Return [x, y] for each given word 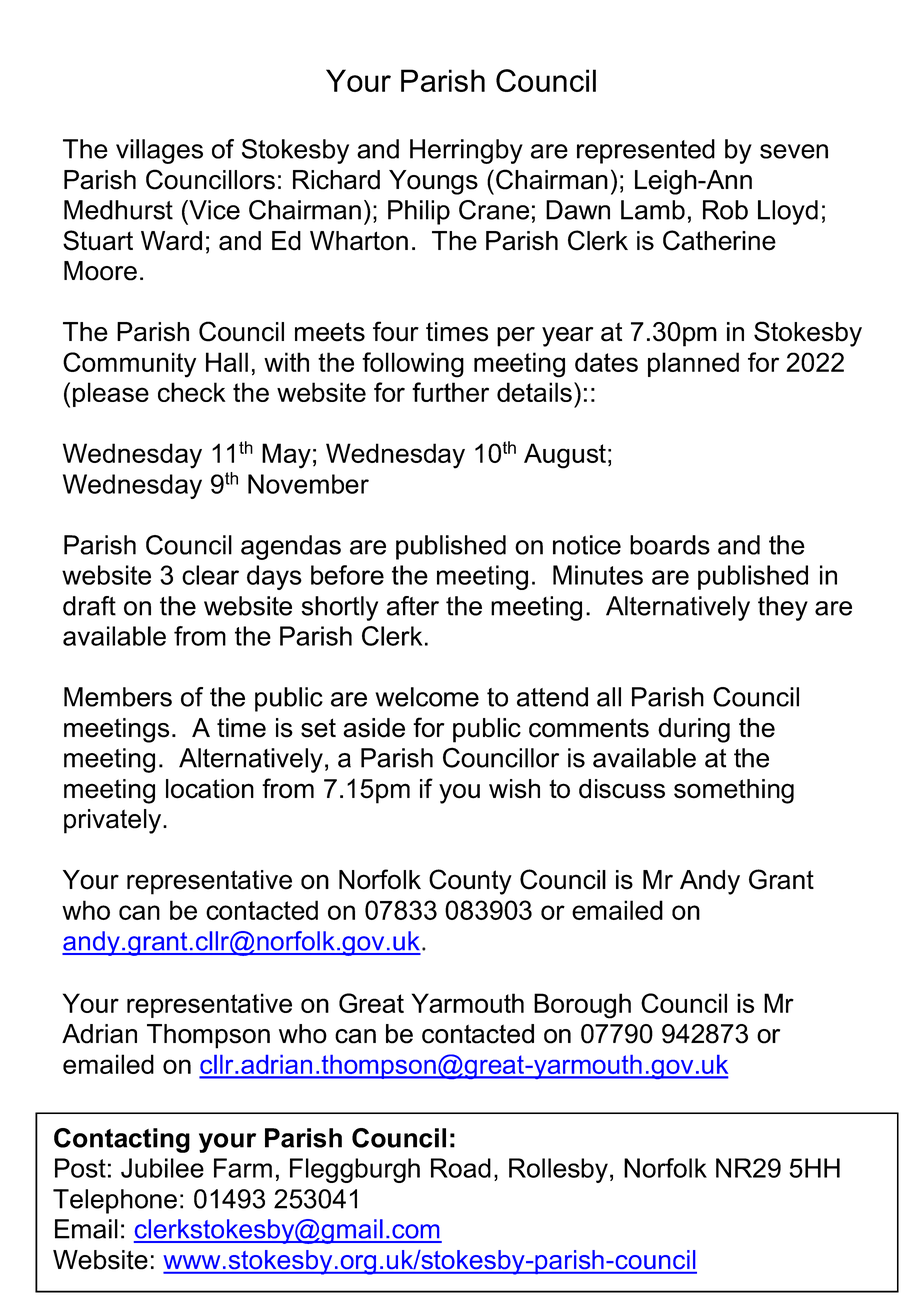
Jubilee [162, 1168]
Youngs [433, 182]
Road [461, 1168]
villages [159, 151]
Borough [582, 1006]
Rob [725, 210]
